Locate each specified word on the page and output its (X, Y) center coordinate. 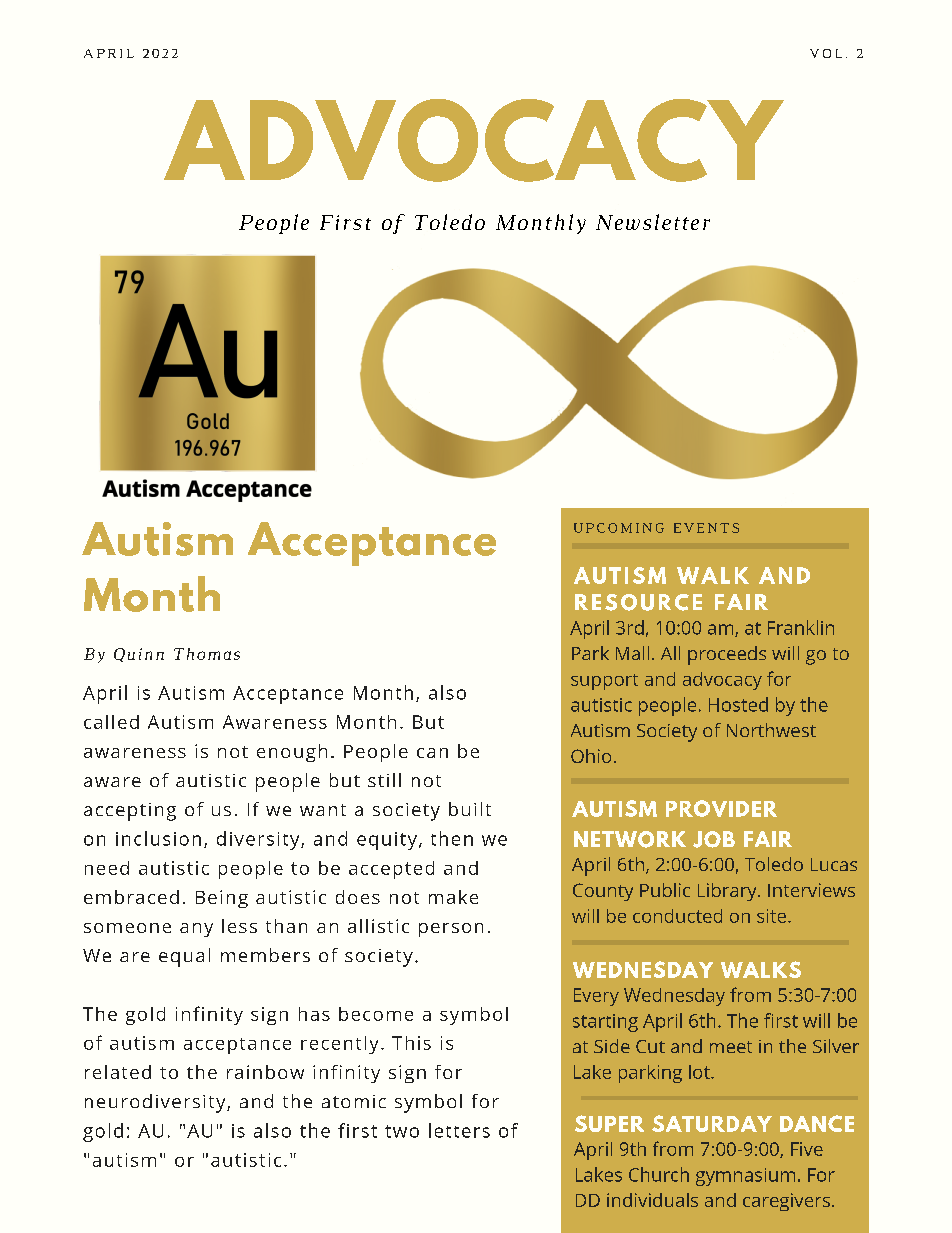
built (470, 809)
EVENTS (706, 528)
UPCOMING (619, 528)
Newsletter (653, 222)
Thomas (207, 654)
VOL (826, 53)
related (118, 1072)
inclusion (158, 838)
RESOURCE (638, 602)
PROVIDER (721, 808)
